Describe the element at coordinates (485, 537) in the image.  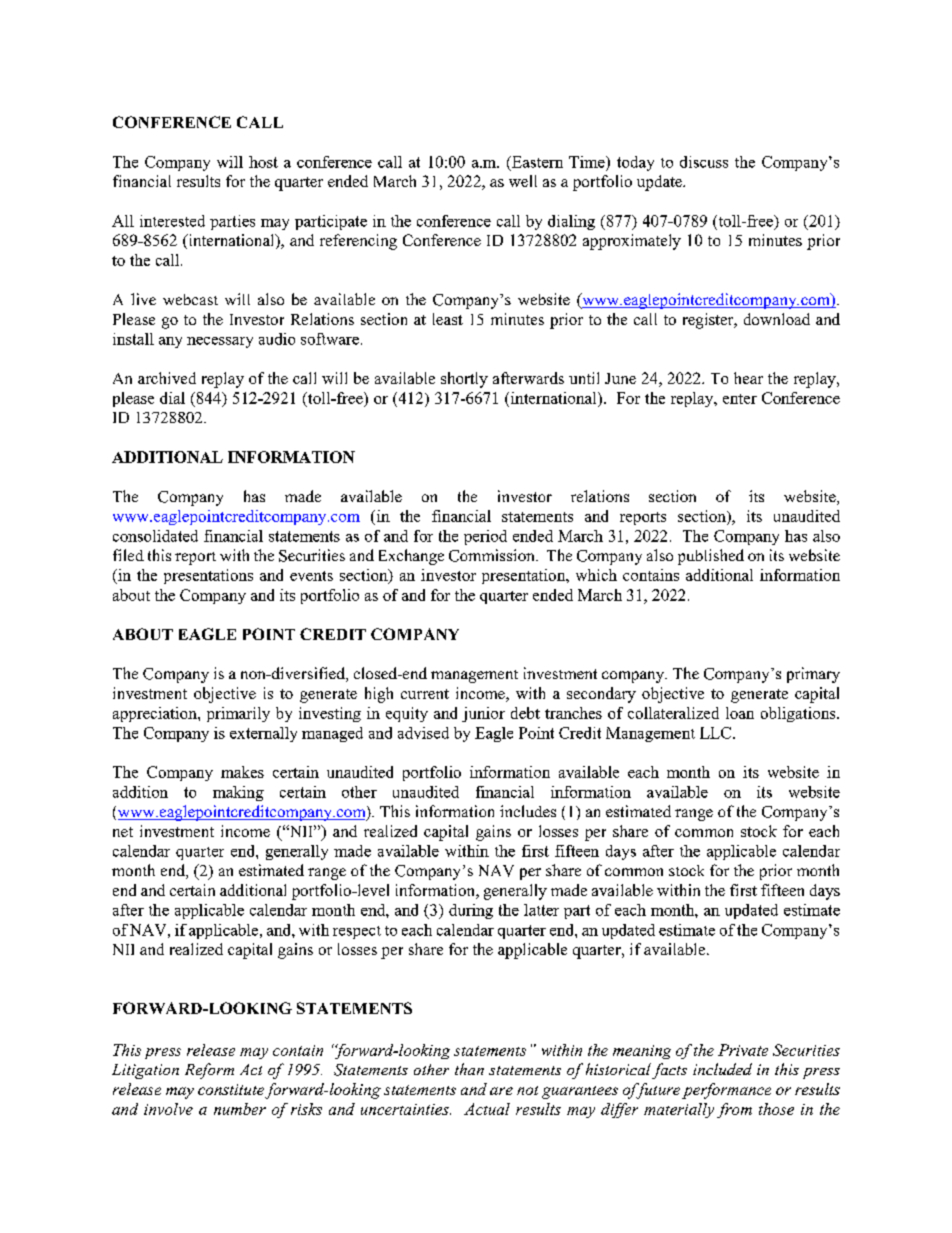
I see `period` at that location.
